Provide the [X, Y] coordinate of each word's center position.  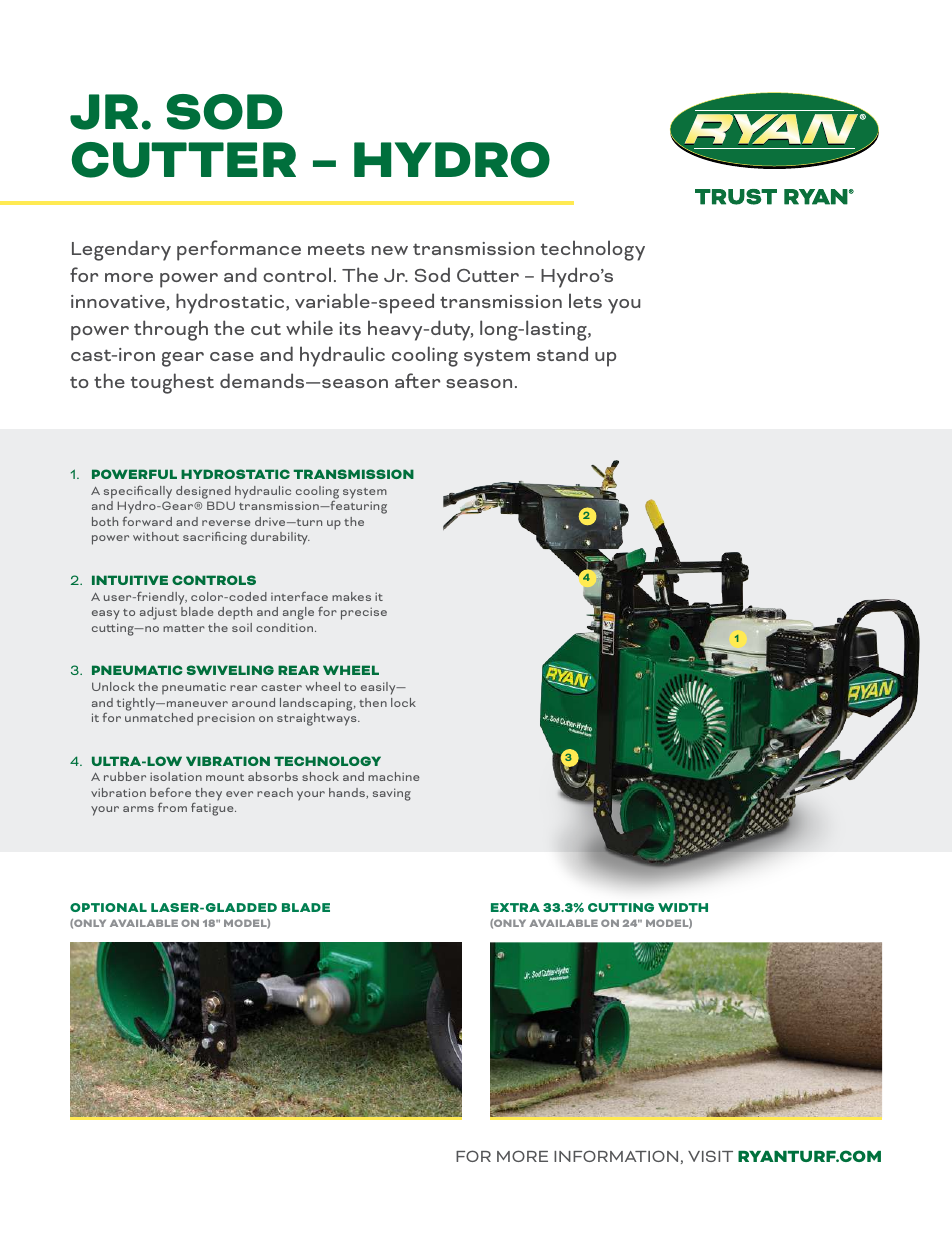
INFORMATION [616, 1156]
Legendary [121, 250]
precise [364, 613]
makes [351, 596]
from [172, 807]
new [390, 250]
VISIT [710, 1156]
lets [585, 300]
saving [392, 794]
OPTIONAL [108, 907]
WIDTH [683, 907]
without [156, 536]
